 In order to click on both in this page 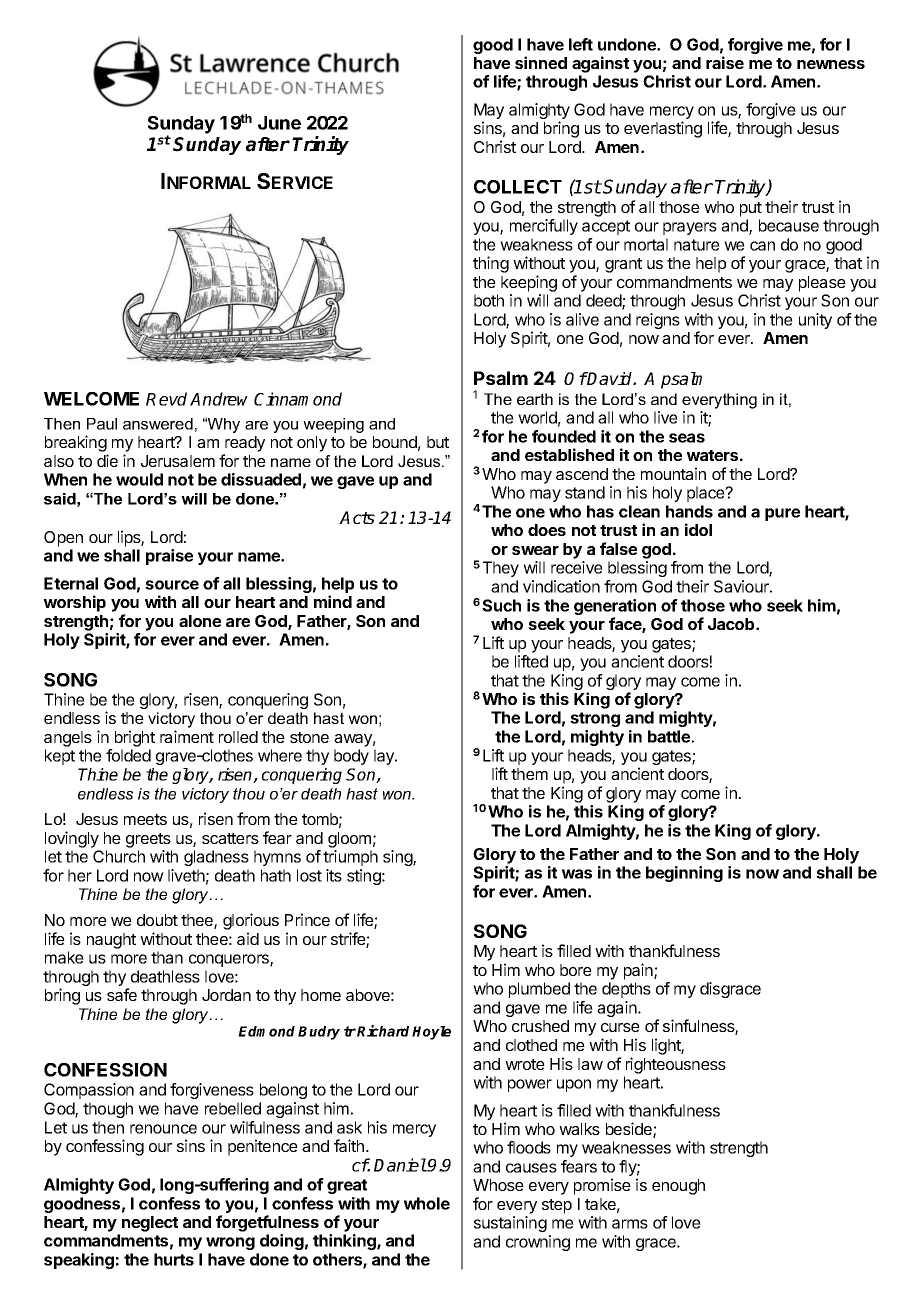, I will do `click(489, 300)`.
